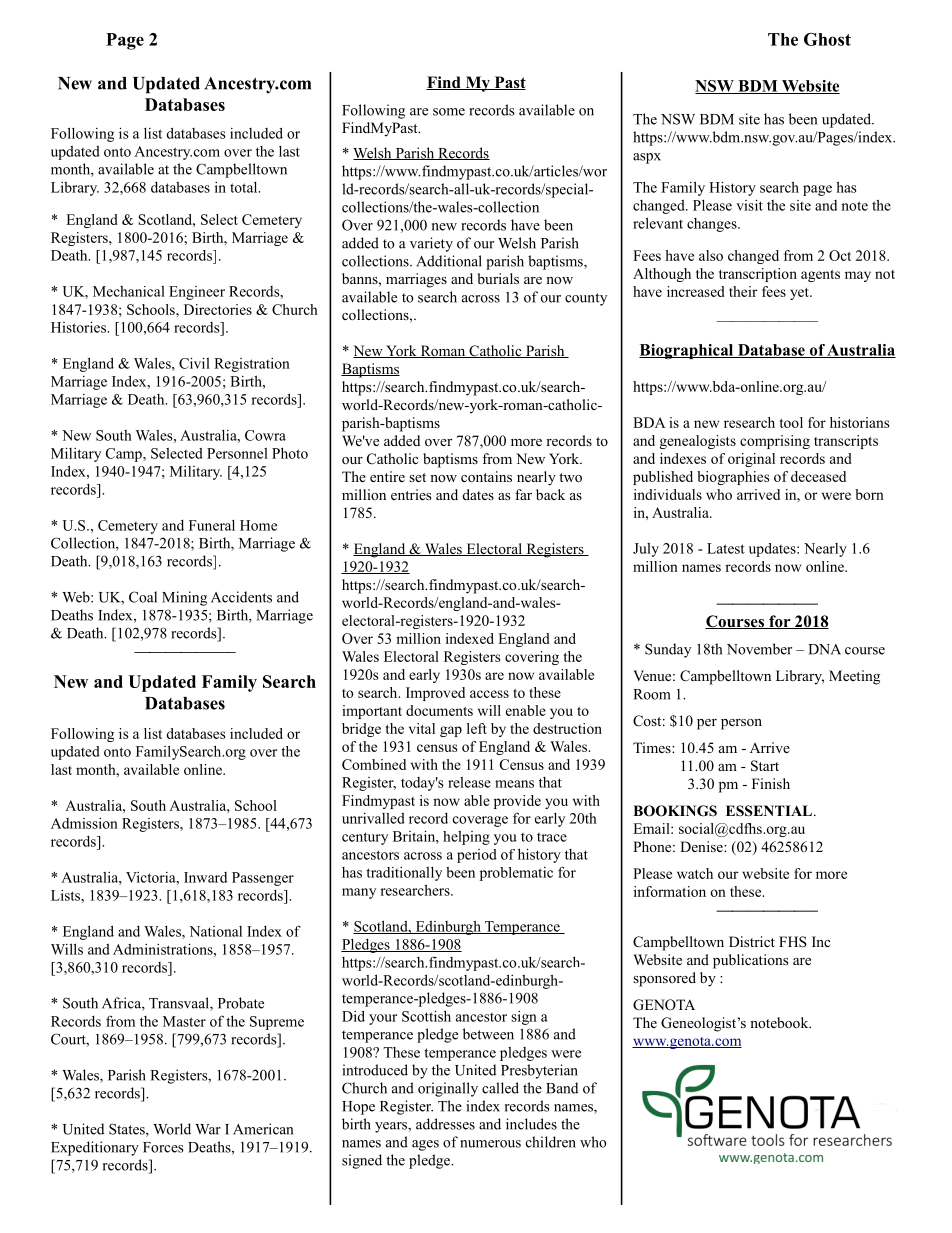 This page has width=952, height=1233. Describe the element at coordinates (489, 694) in the page. I see `access` at that location.
